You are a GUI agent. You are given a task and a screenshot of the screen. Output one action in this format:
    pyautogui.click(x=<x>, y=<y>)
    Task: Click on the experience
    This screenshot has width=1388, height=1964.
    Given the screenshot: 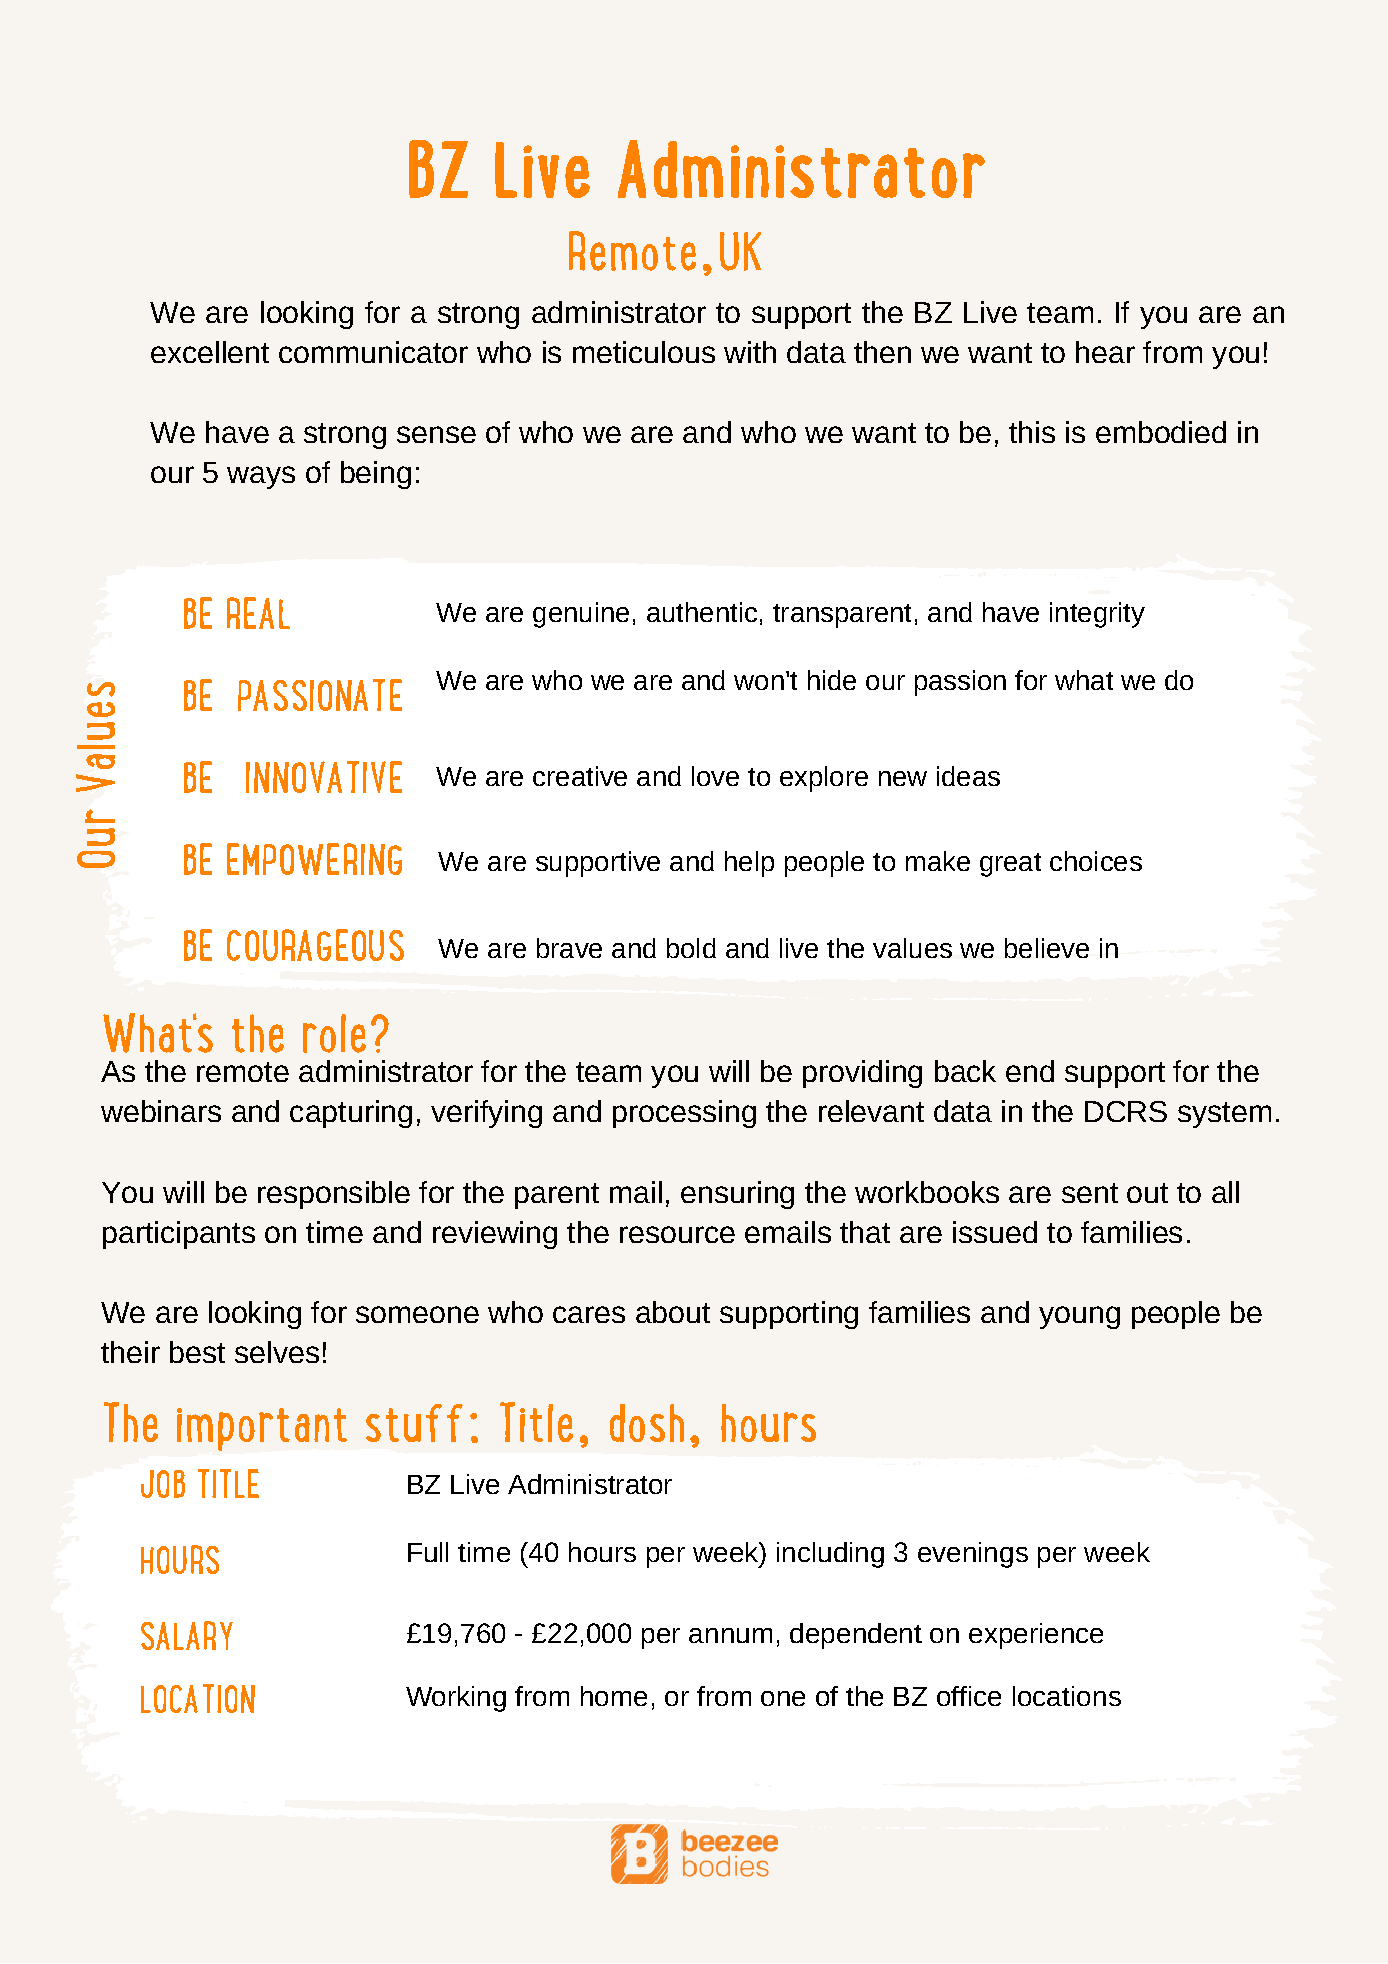 What is the action you would take?
    pyautogui.click(x=1036, y=1636)
